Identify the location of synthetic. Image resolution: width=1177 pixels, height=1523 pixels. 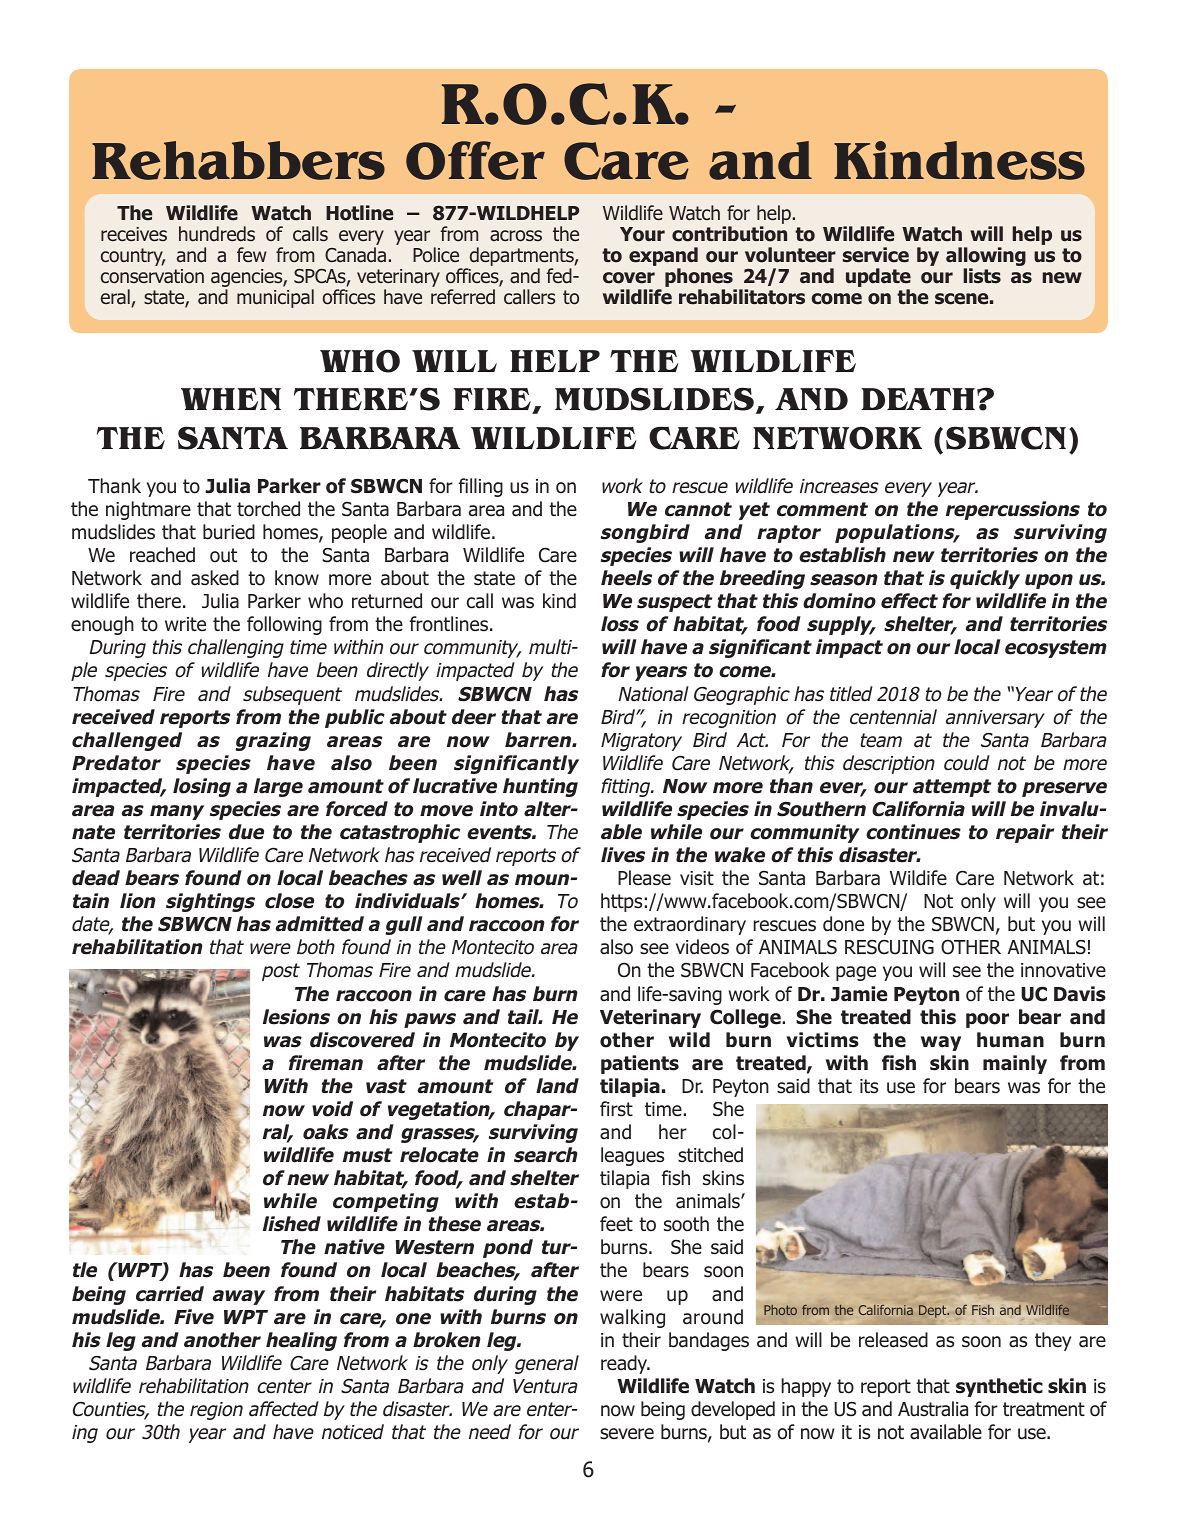
(999, 1387).
